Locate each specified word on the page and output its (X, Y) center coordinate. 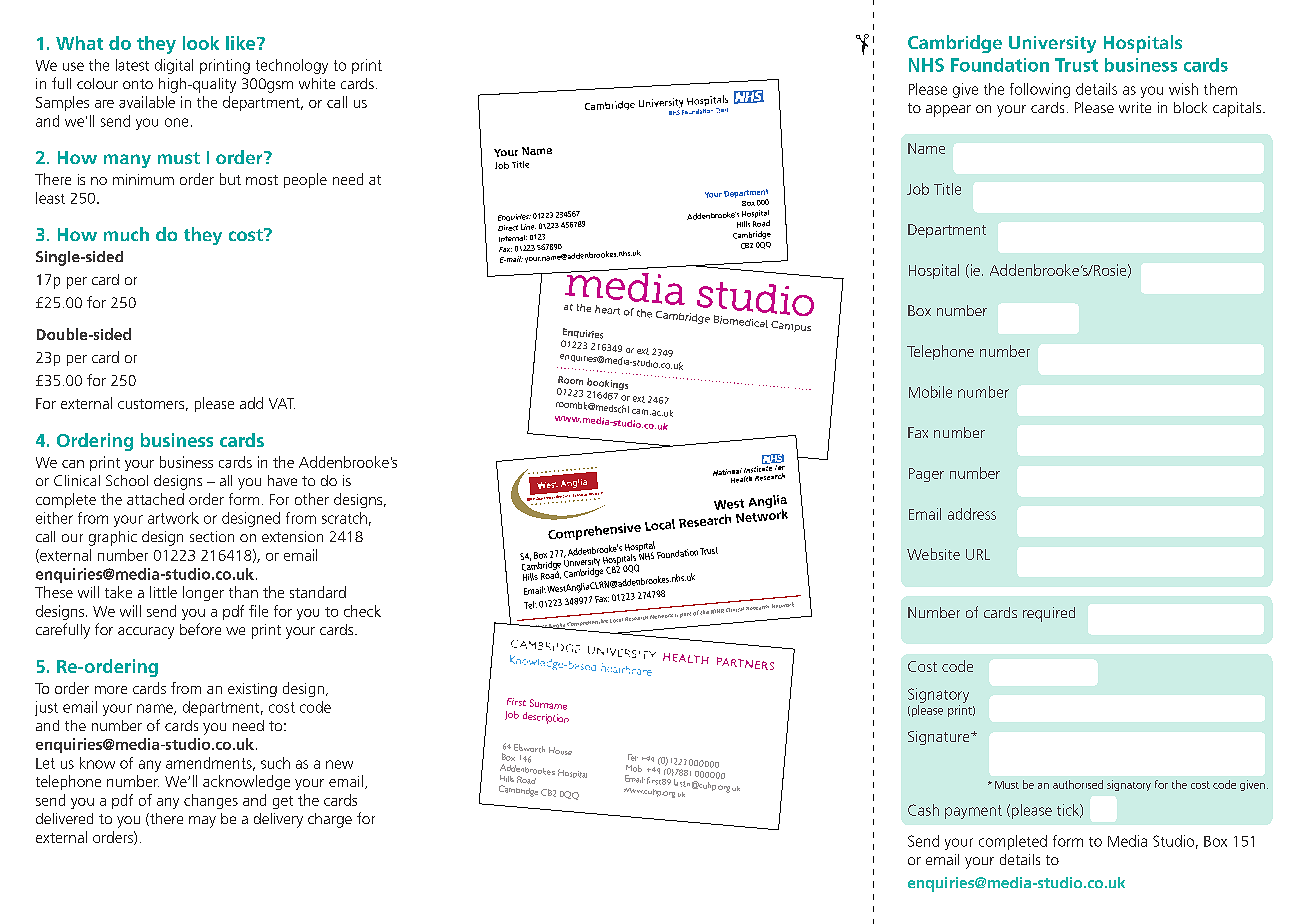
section (212, 536)
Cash (923, 810)
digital (174, 66)
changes (211, 801)
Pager (926, 475)
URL (978, 554)
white (317, 83)
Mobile (930, 392)
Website (933, 554)
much (126, 234)
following (1040, 90)
